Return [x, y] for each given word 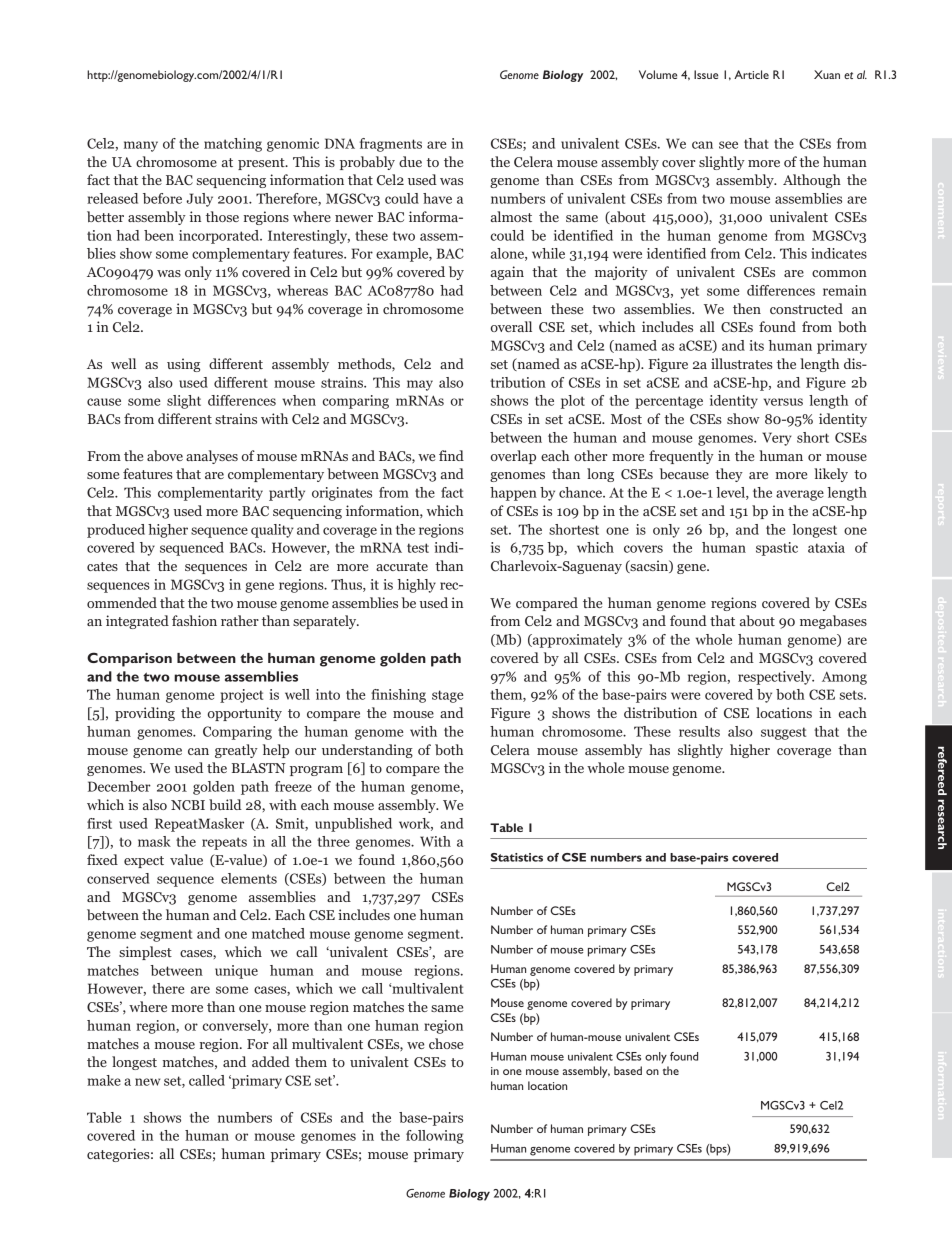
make [104, 1080]
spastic [777, 549]
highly [416, 586]
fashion [194, 620]
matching [233, 145]
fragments [391, 145]
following [435, 1137]
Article [751, 74]
